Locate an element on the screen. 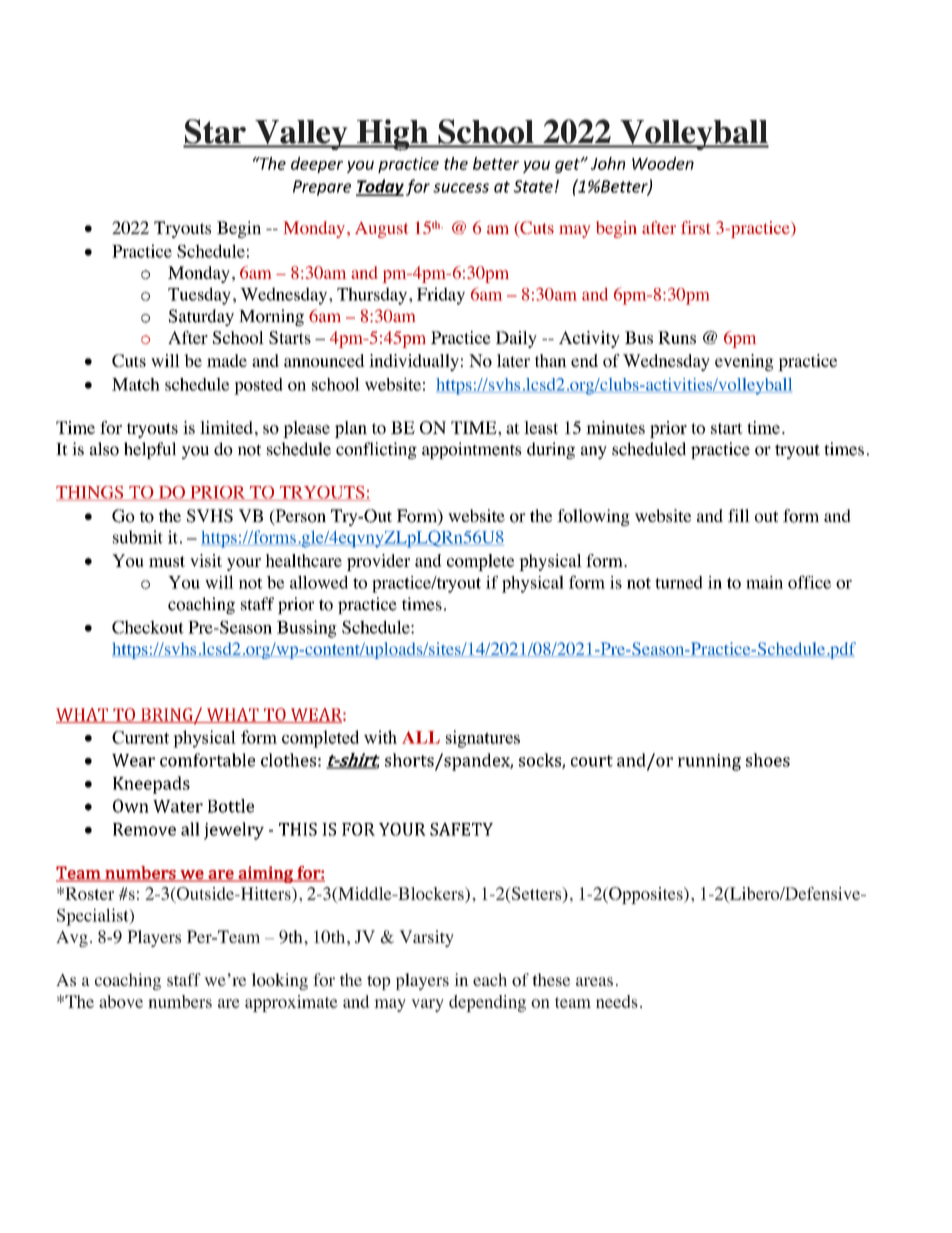 Image resolution: width=952 pixels, height=1233 pixels. success is located at coordinates (461, 188).
